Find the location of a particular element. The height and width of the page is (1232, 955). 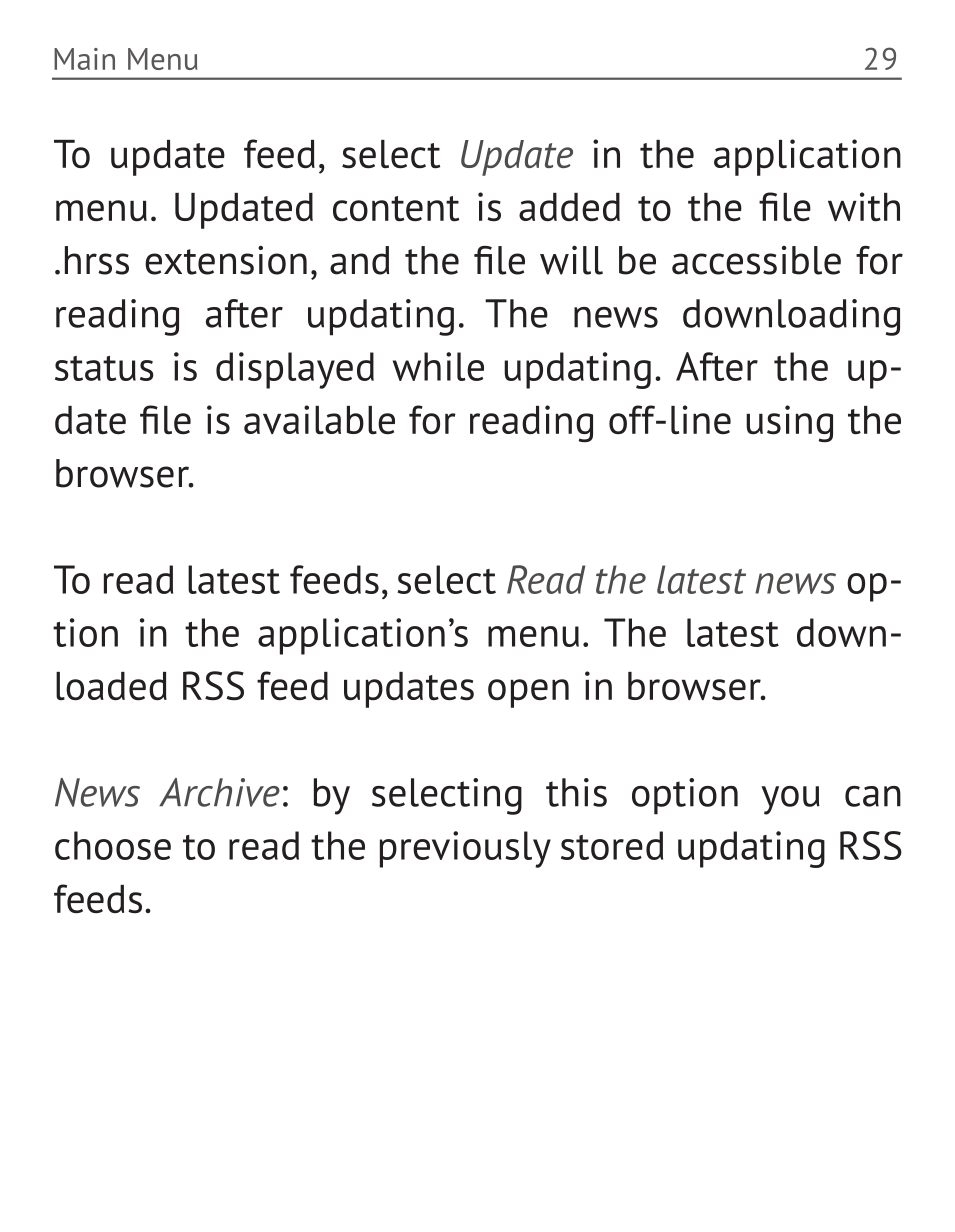

available is located at coordinates (319, 419).
